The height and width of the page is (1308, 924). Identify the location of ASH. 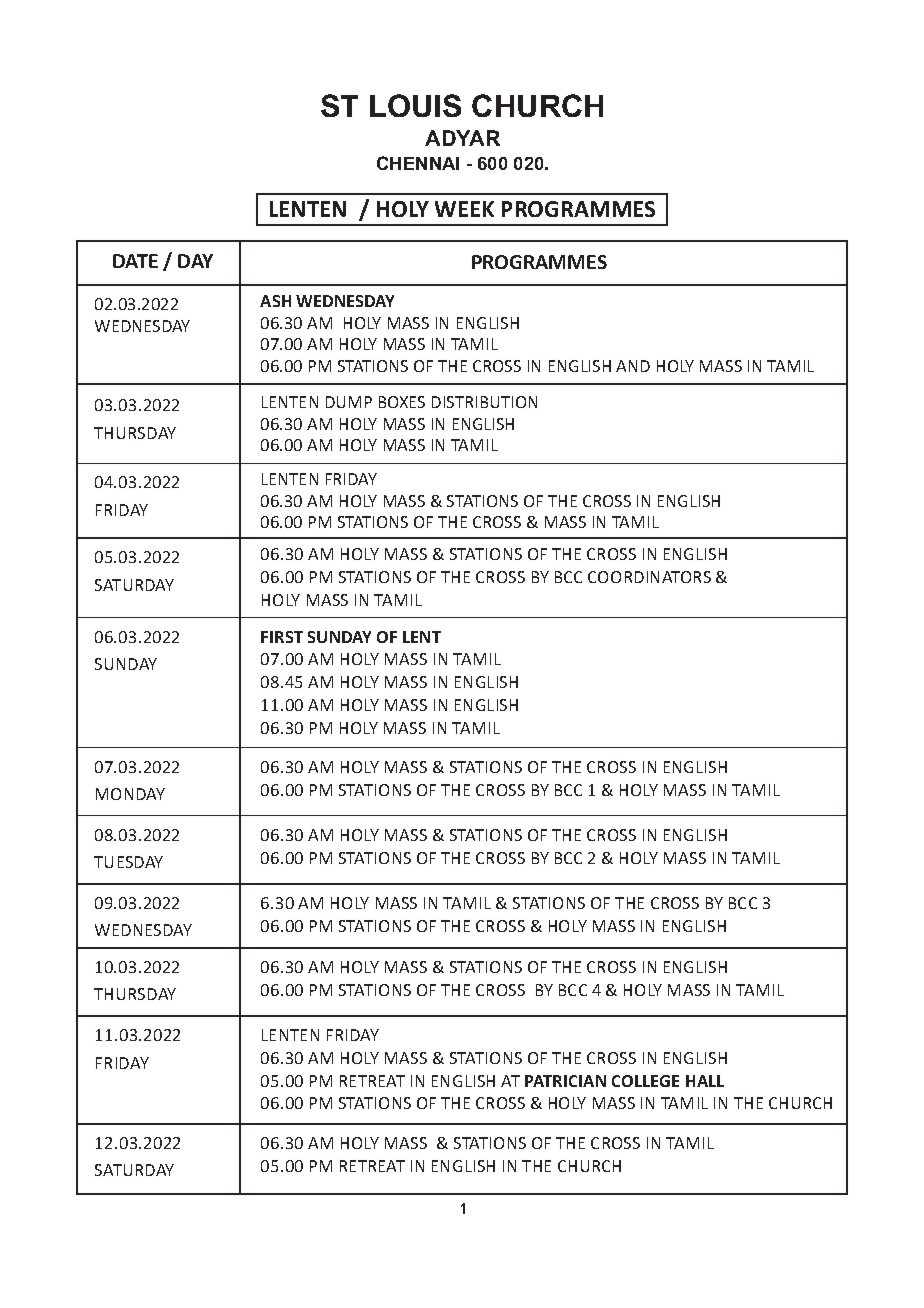
(275, 301).
